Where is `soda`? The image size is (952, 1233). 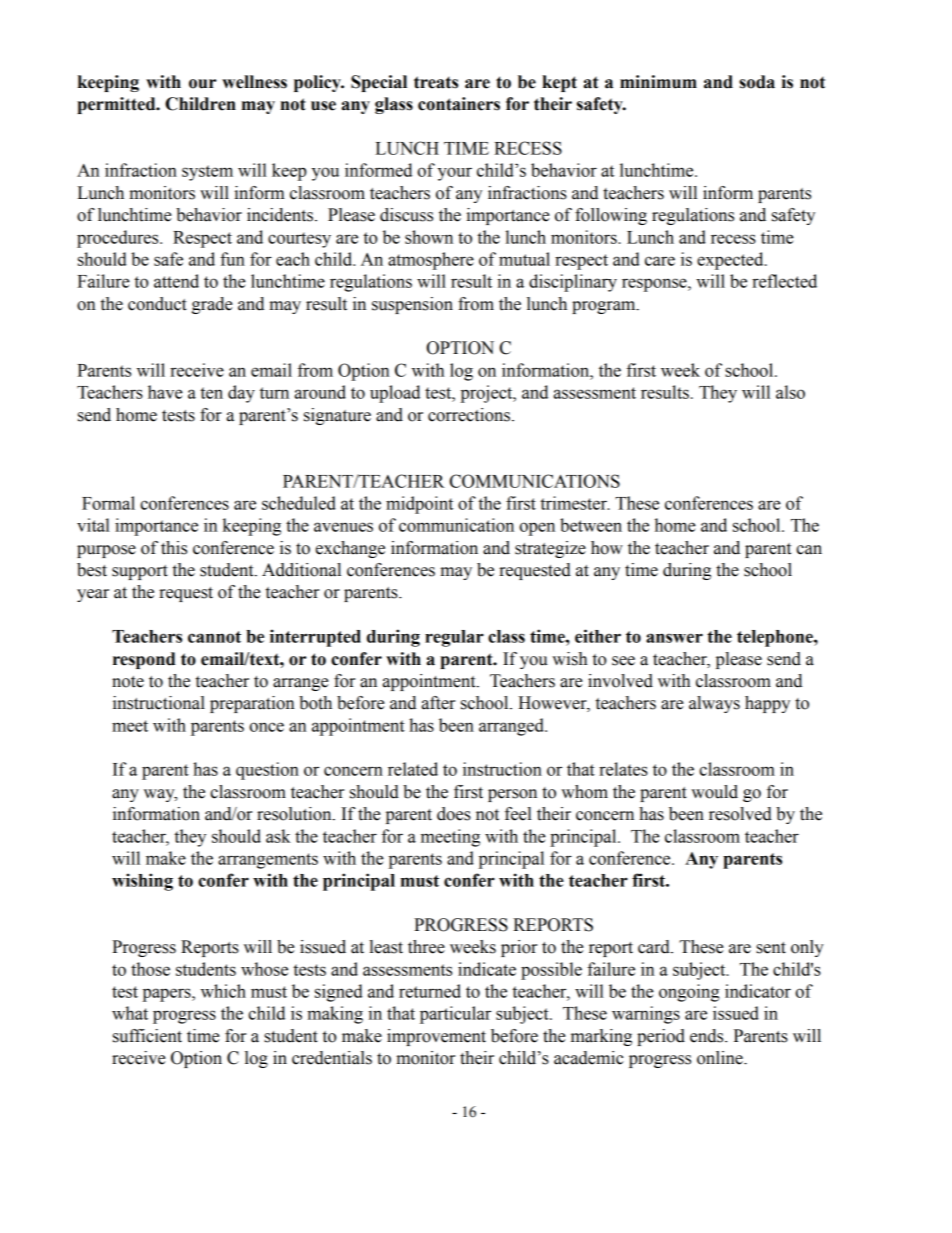
soda is located at coordinates (757, 82).
